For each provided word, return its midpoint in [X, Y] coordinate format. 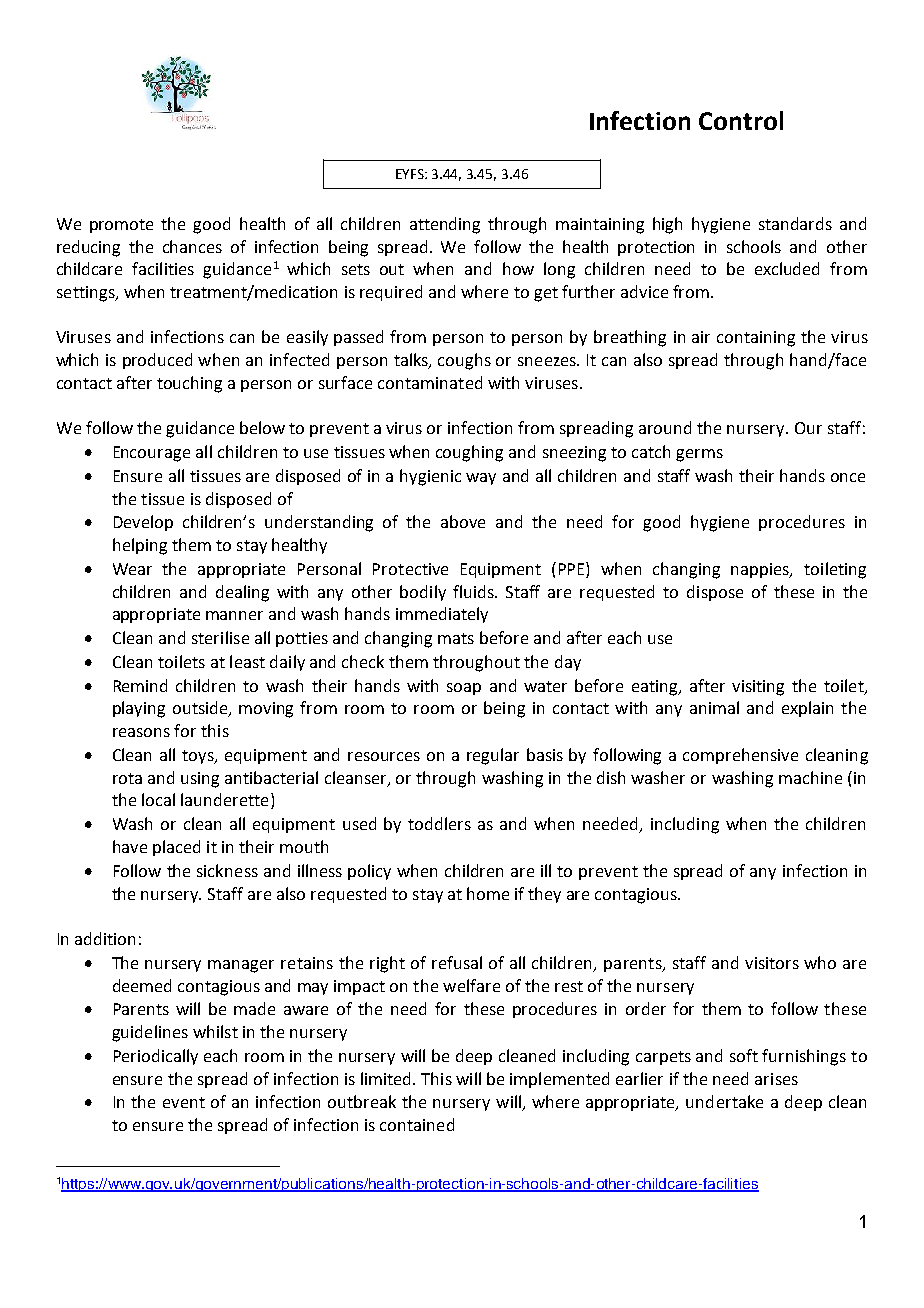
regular [493, 756]
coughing [469, 453]
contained [417, 1124]
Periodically [156, 1057]
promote [121, 226]
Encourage [152, 454]
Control [741, 120]
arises [776, 1079]
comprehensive [740, 756]
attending [445, 225]
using [200, 780]
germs [699, 455]
